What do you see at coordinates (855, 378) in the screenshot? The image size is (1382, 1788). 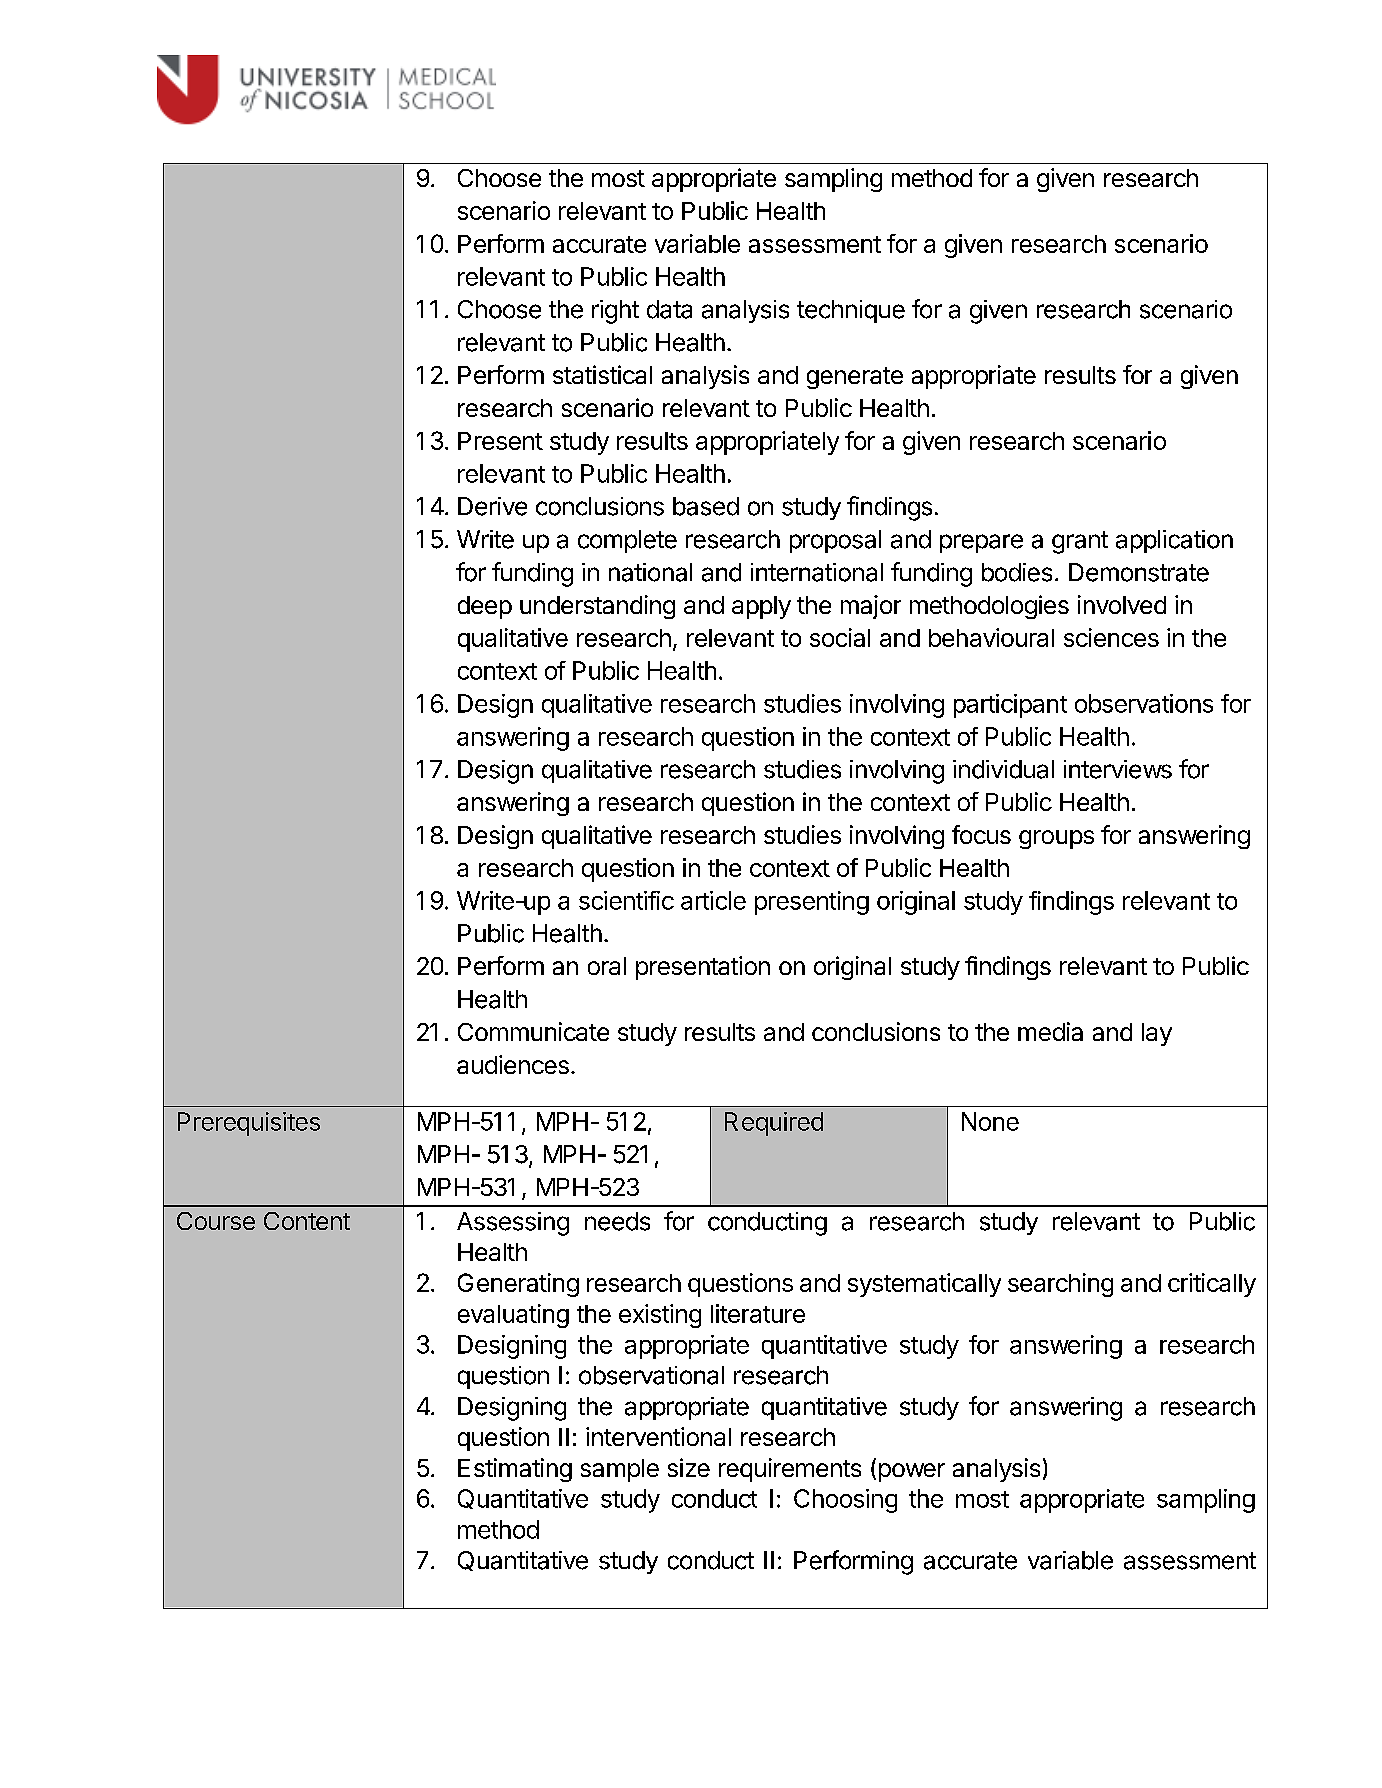 I see `generate` at bounding box center [855, 378].
